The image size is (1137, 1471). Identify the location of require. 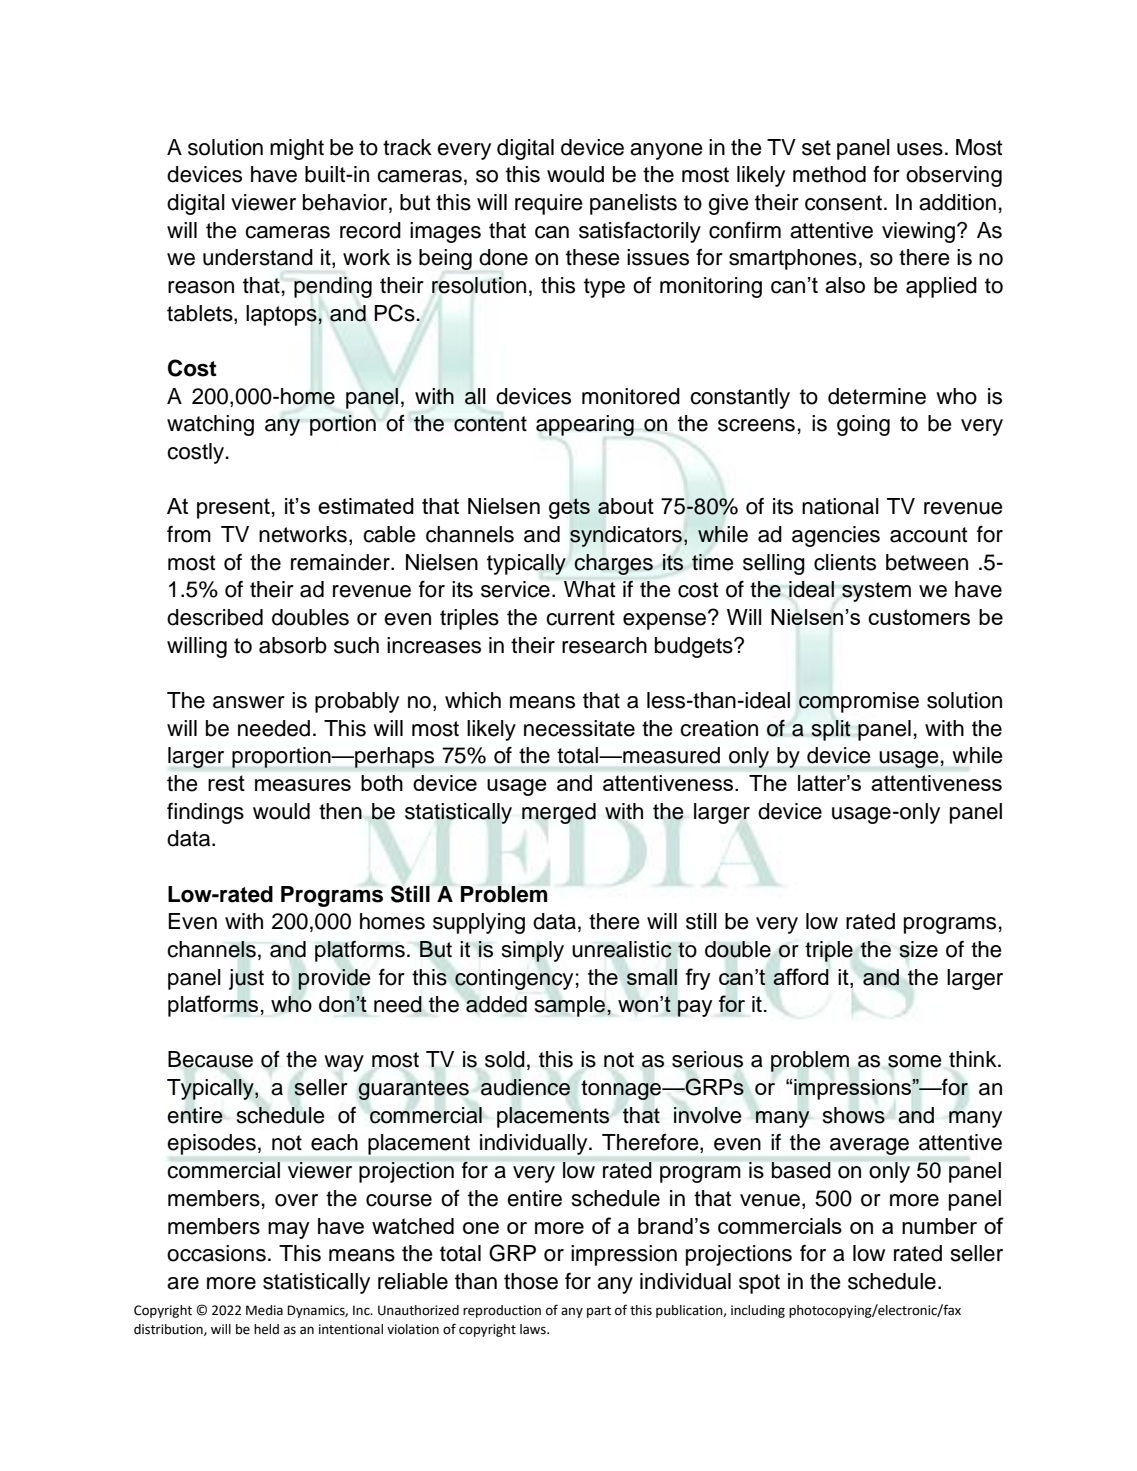
(549, 204).
